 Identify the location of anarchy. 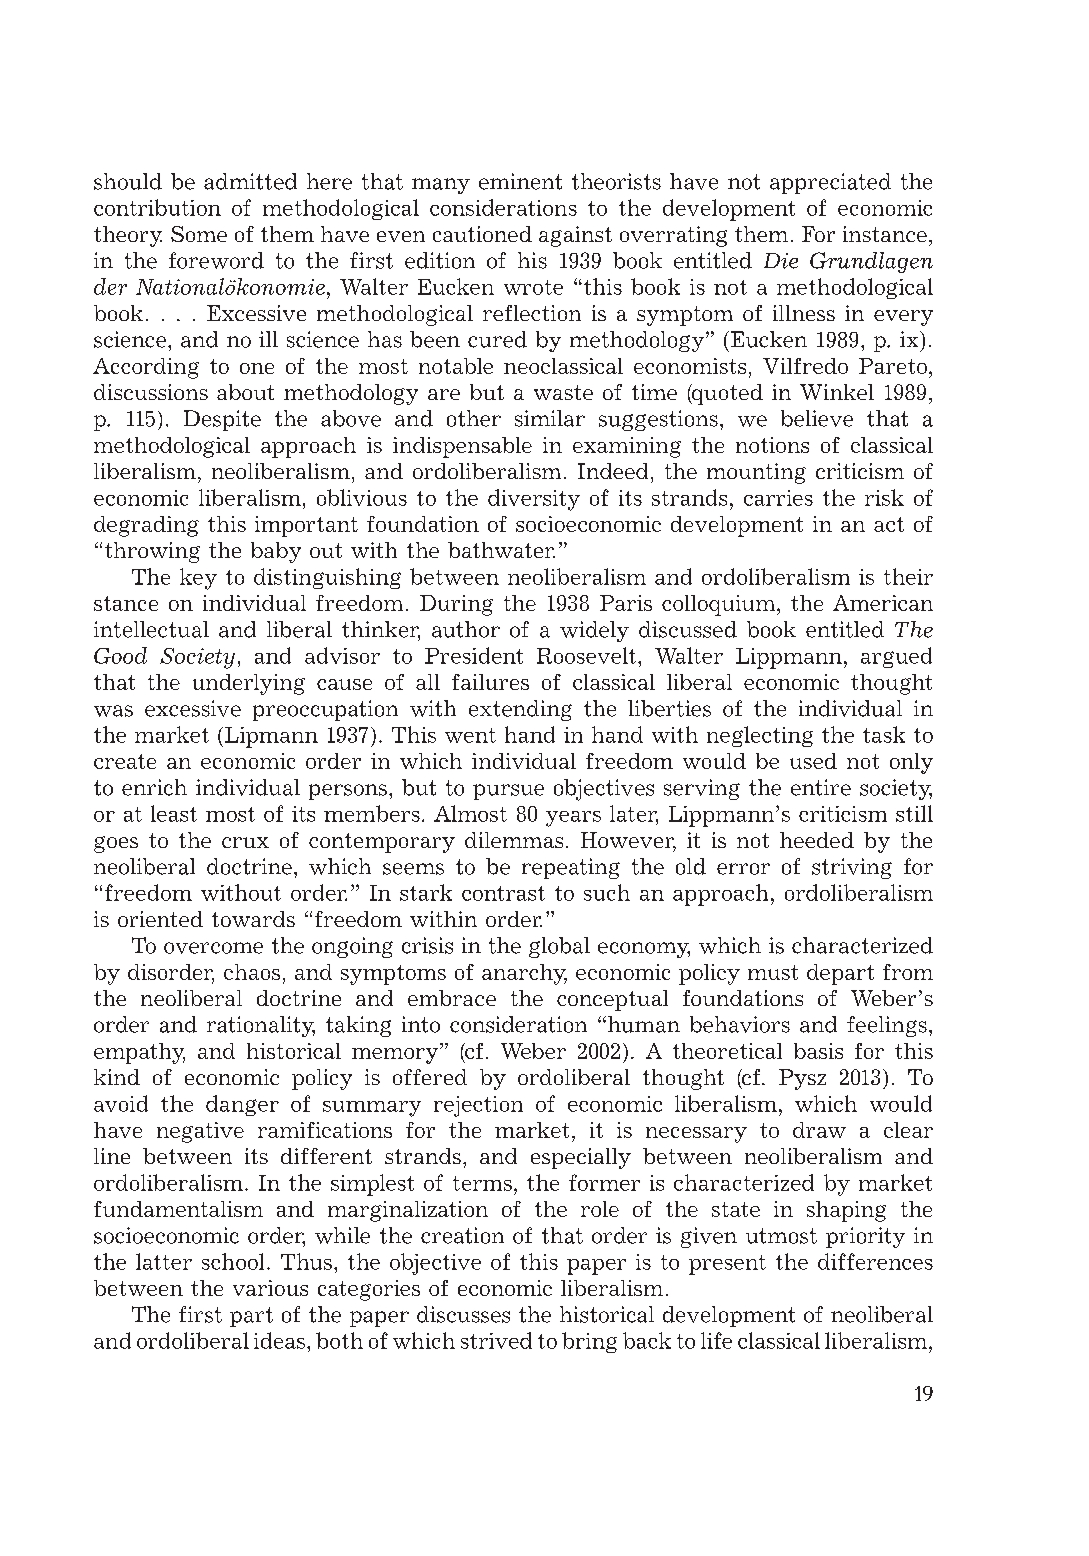
(524, 974).
